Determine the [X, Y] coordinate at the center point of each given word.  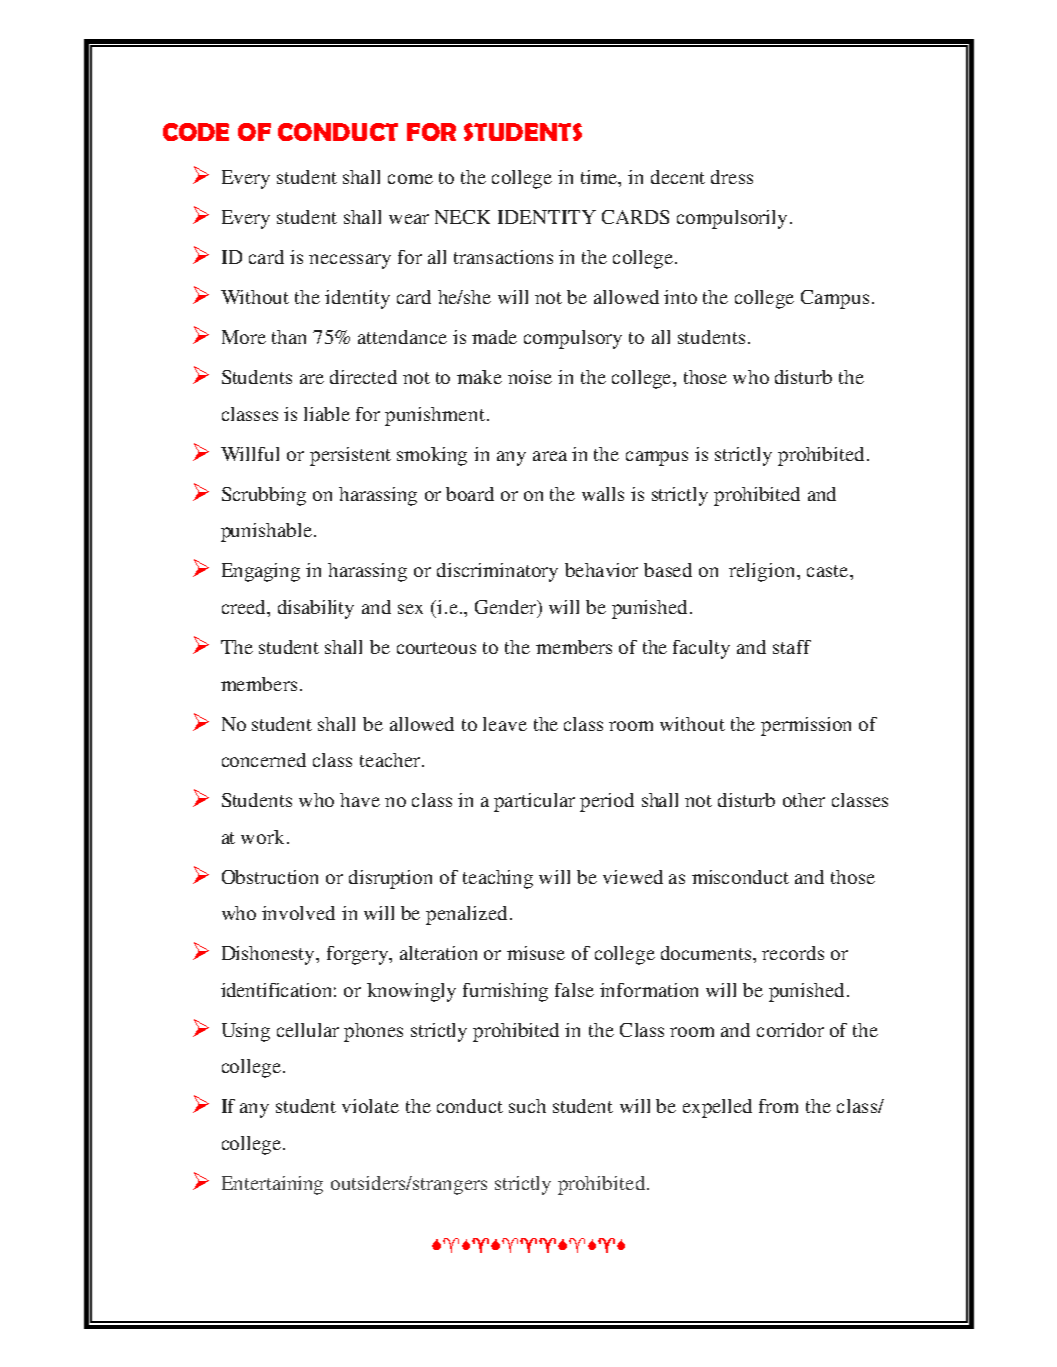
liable [327, 414]
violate [370, 1106]
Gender [506, 607]
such [527, 1106]
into [680, 297]
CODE [196, 132]
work [262, 837]
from [778, 1106]
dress [732, 177]
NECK [462, 217]
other [804, 800]
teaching [498, 879]
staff [792, 647]
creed [245, 608]
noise [530, 377]
